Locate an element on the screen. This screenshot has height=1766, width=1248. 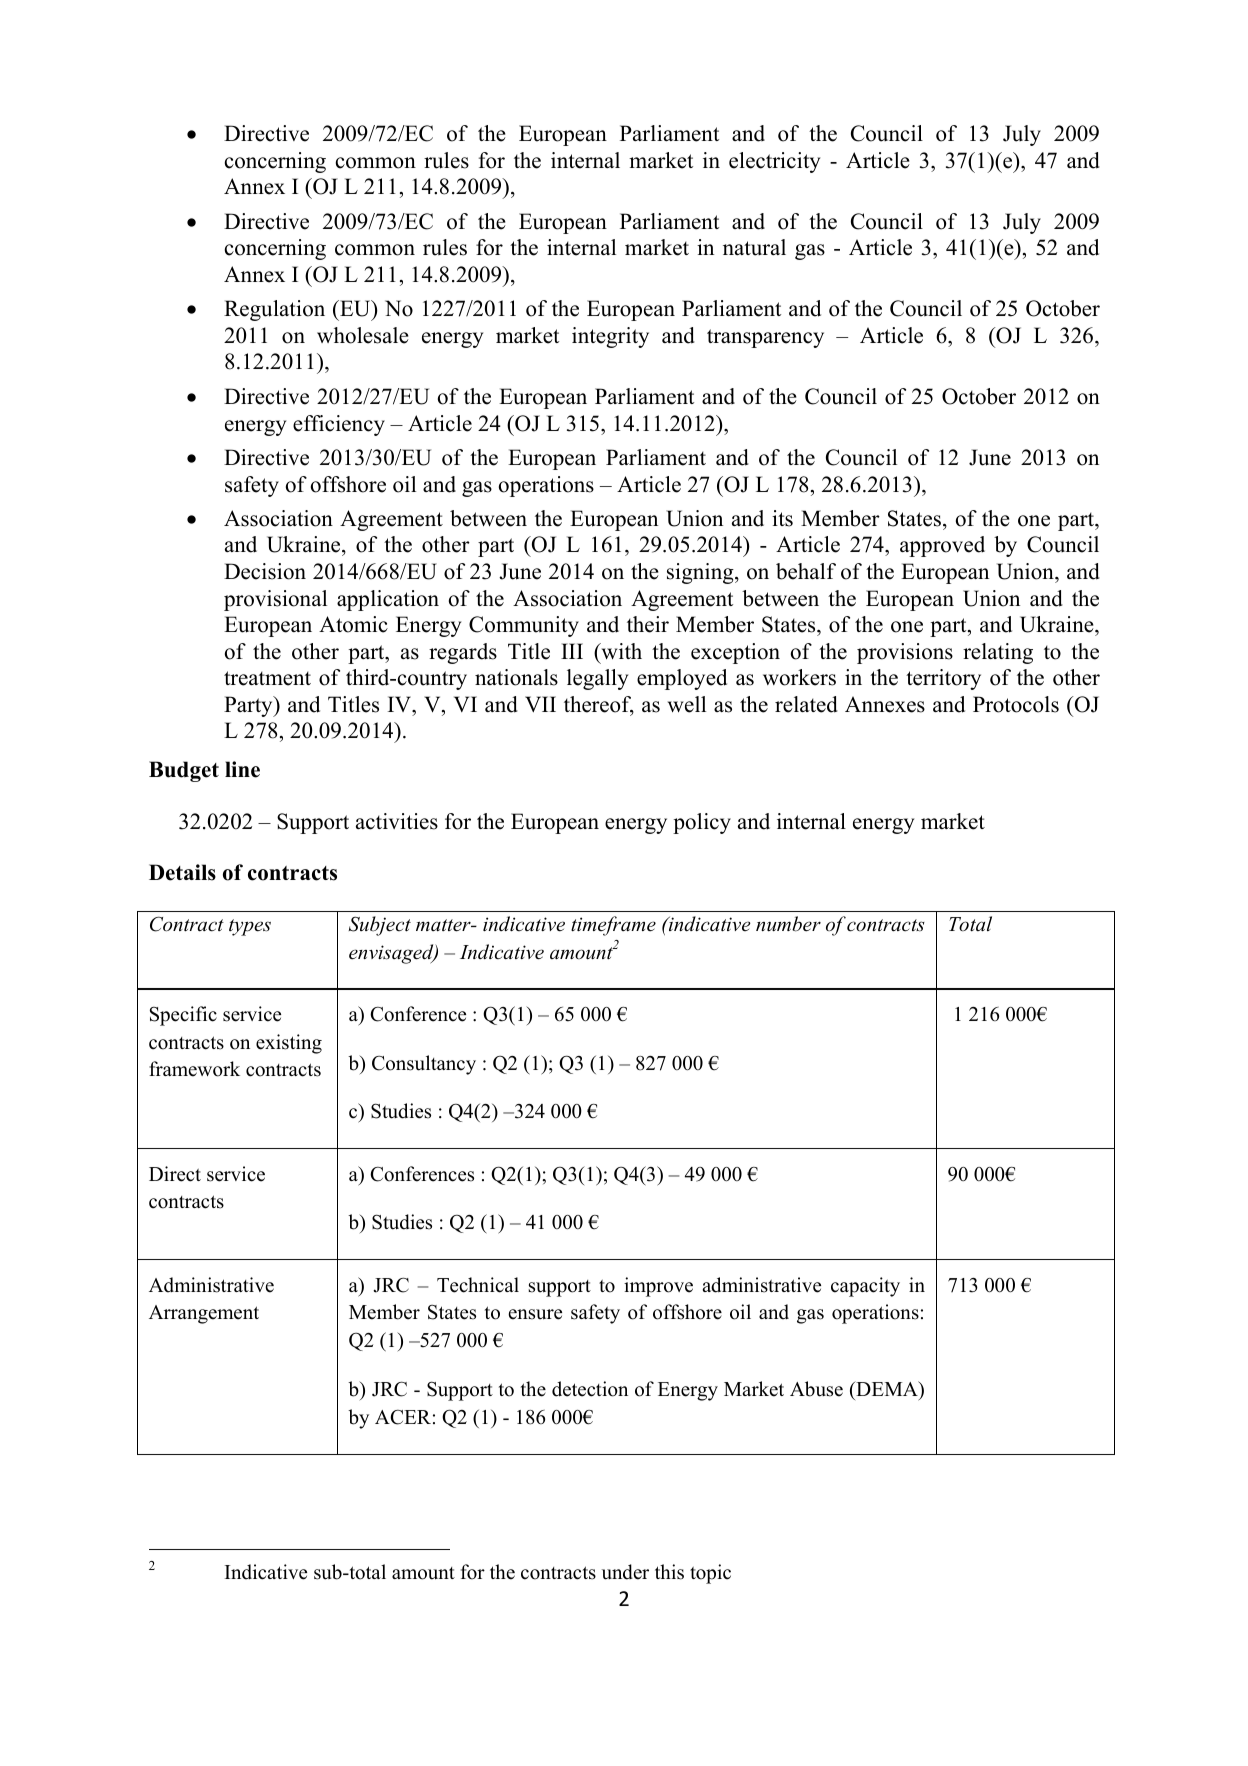
integrity is located at coordinates (610, 337).
